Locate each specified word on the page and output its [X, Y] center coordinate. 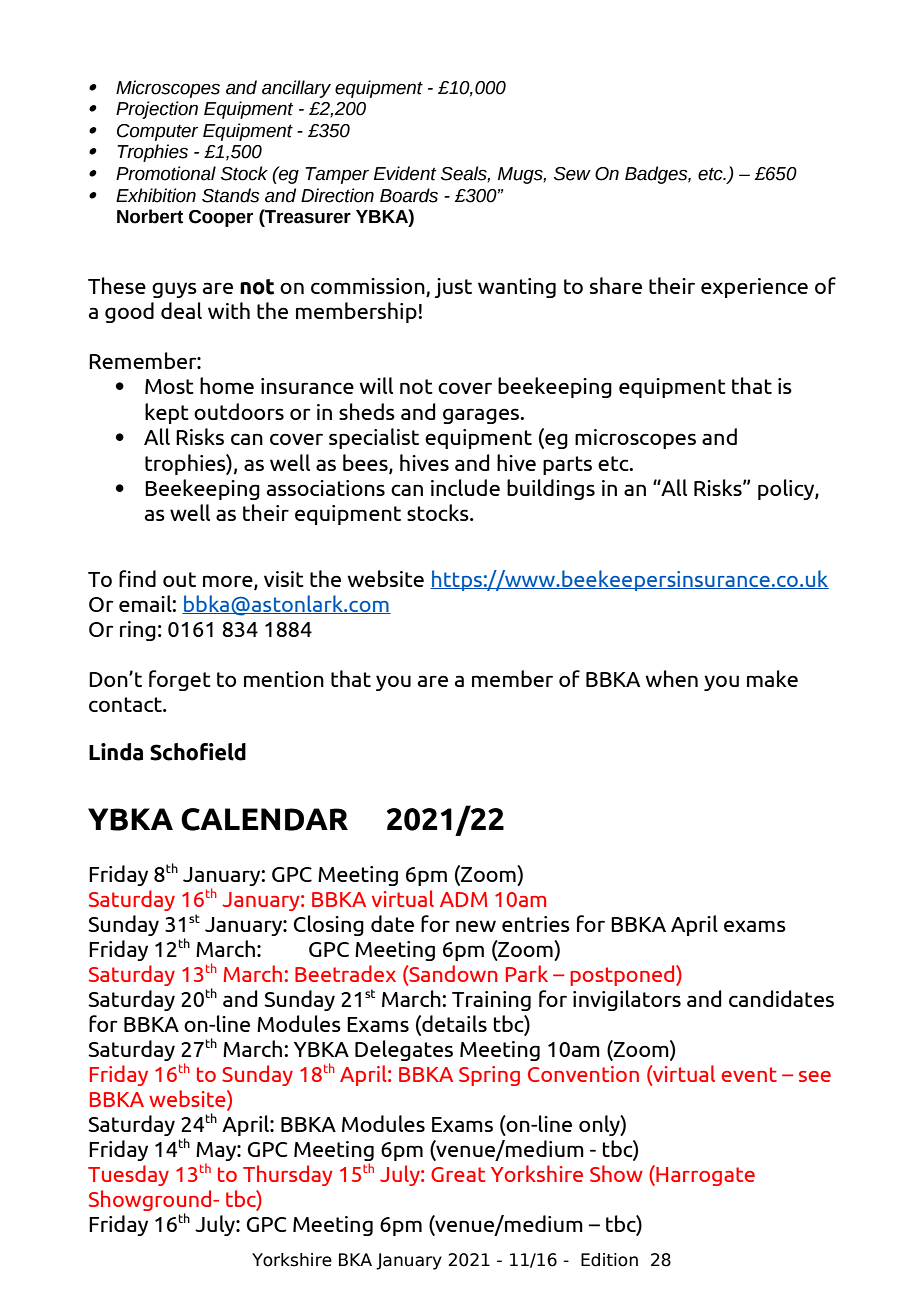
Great [458, 1174]
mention [284, 679]
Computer [157, 132]
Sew [572, 174]
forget [180, 680]
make [772, 678]
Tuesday [128, 1175]
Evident [405, 173]
